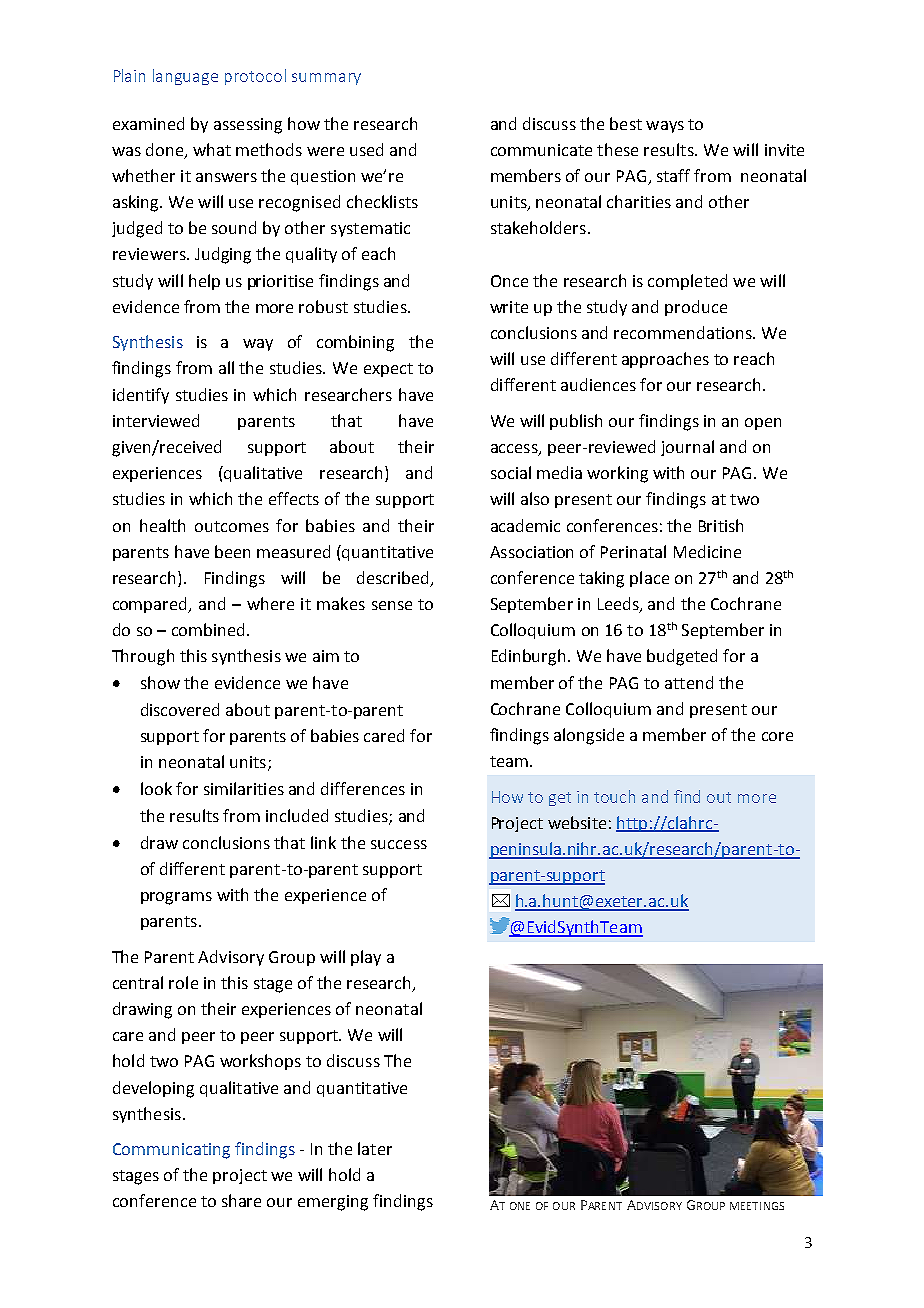 Image resolution: width=924 pixels, height=1308 pixels. What do you see at coordinates (171, 1151) in the screenshot?
I see `Communicating` at bounding box center [171, 1151].
